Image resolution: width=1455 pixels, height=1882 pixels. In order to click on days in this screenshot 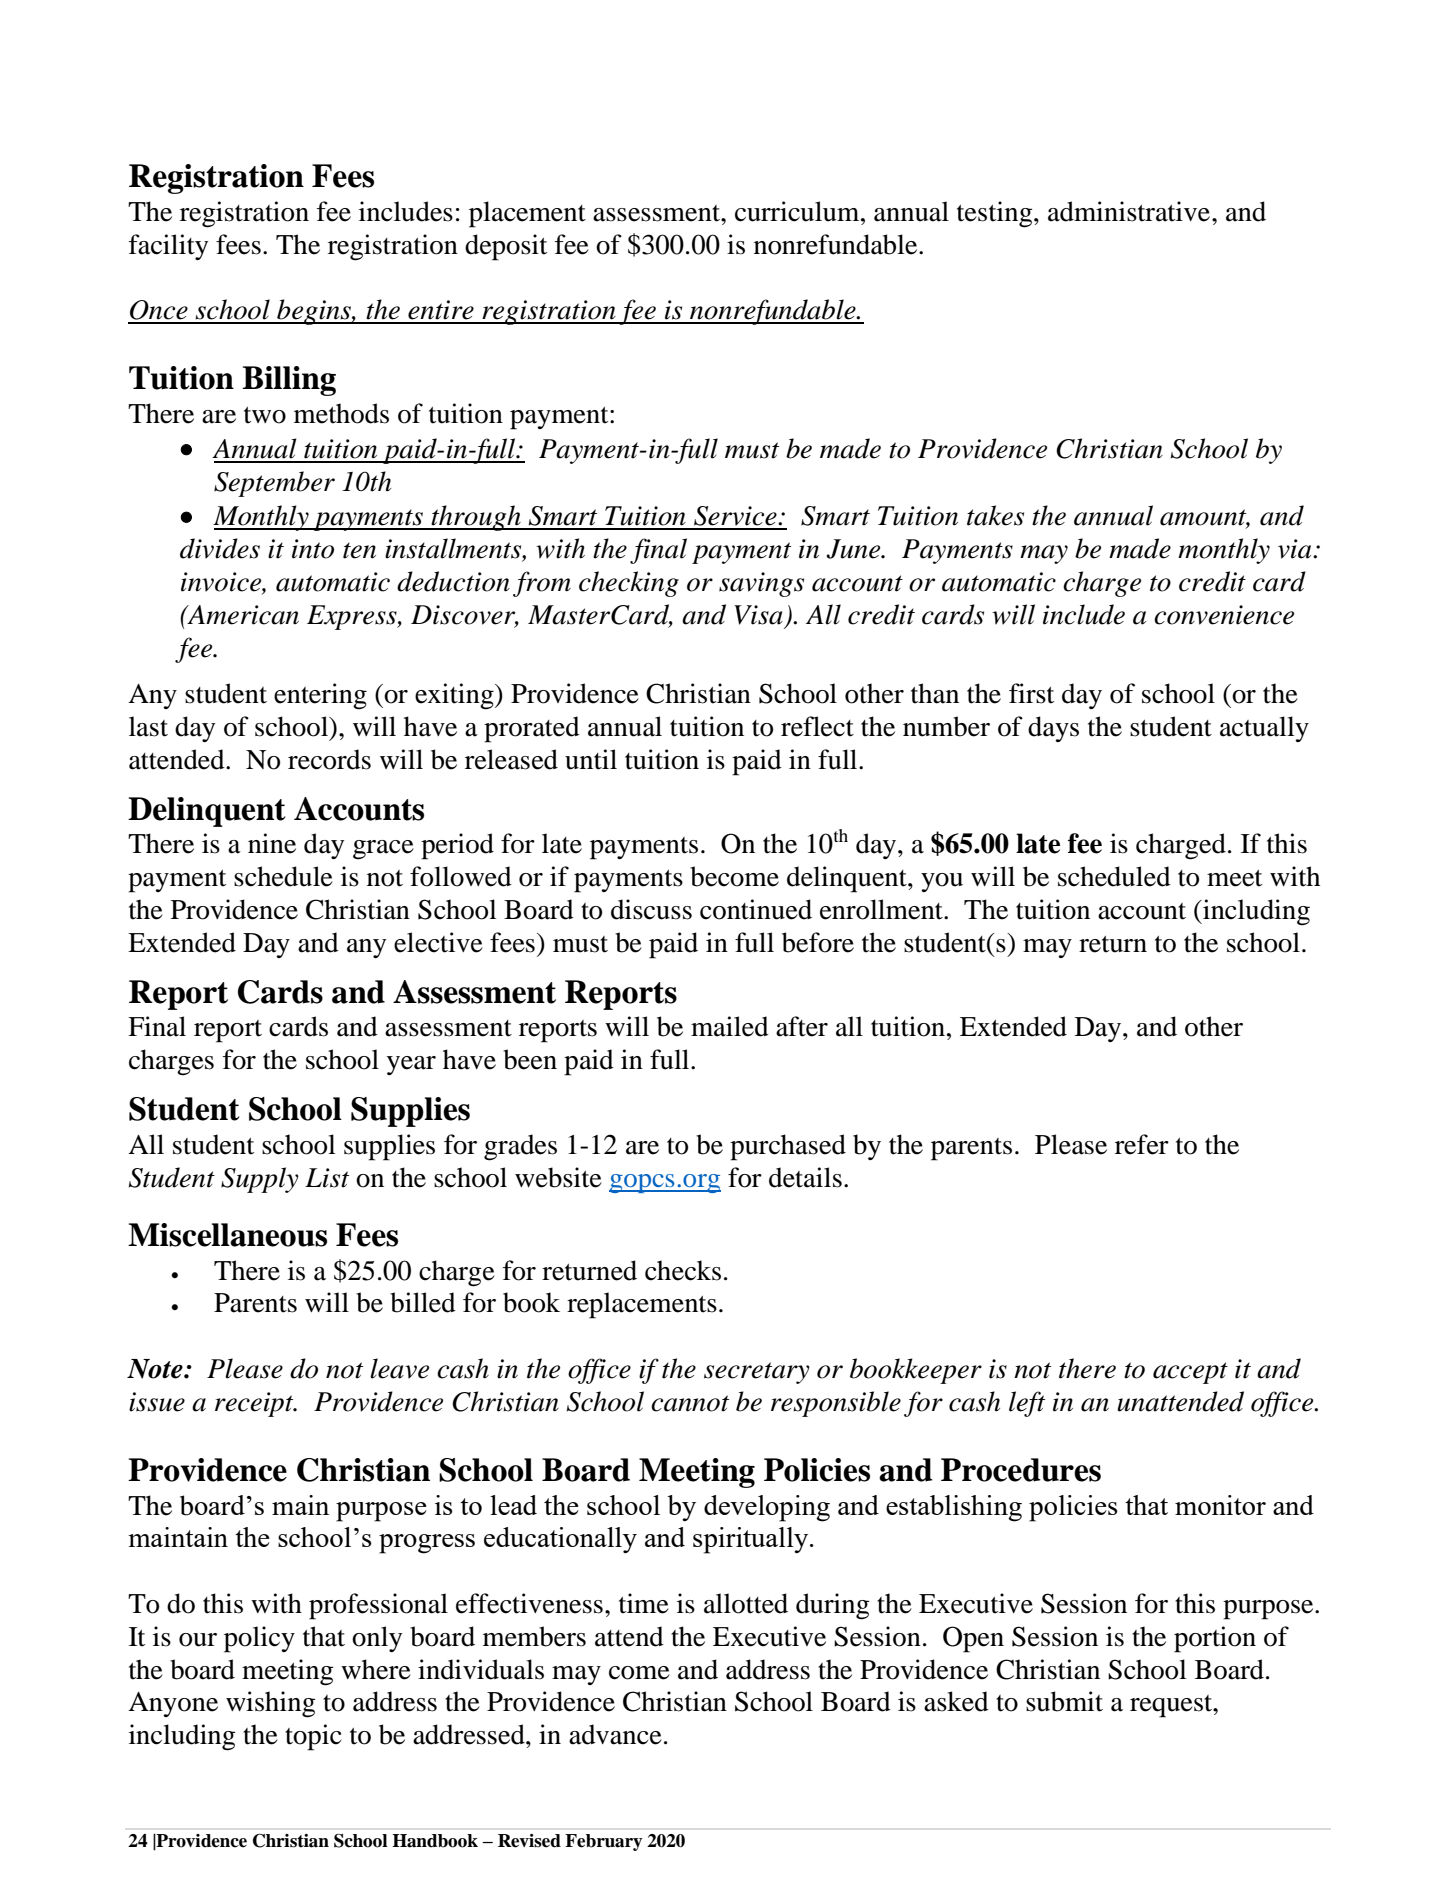, I will do `click(1053, 729)`.
